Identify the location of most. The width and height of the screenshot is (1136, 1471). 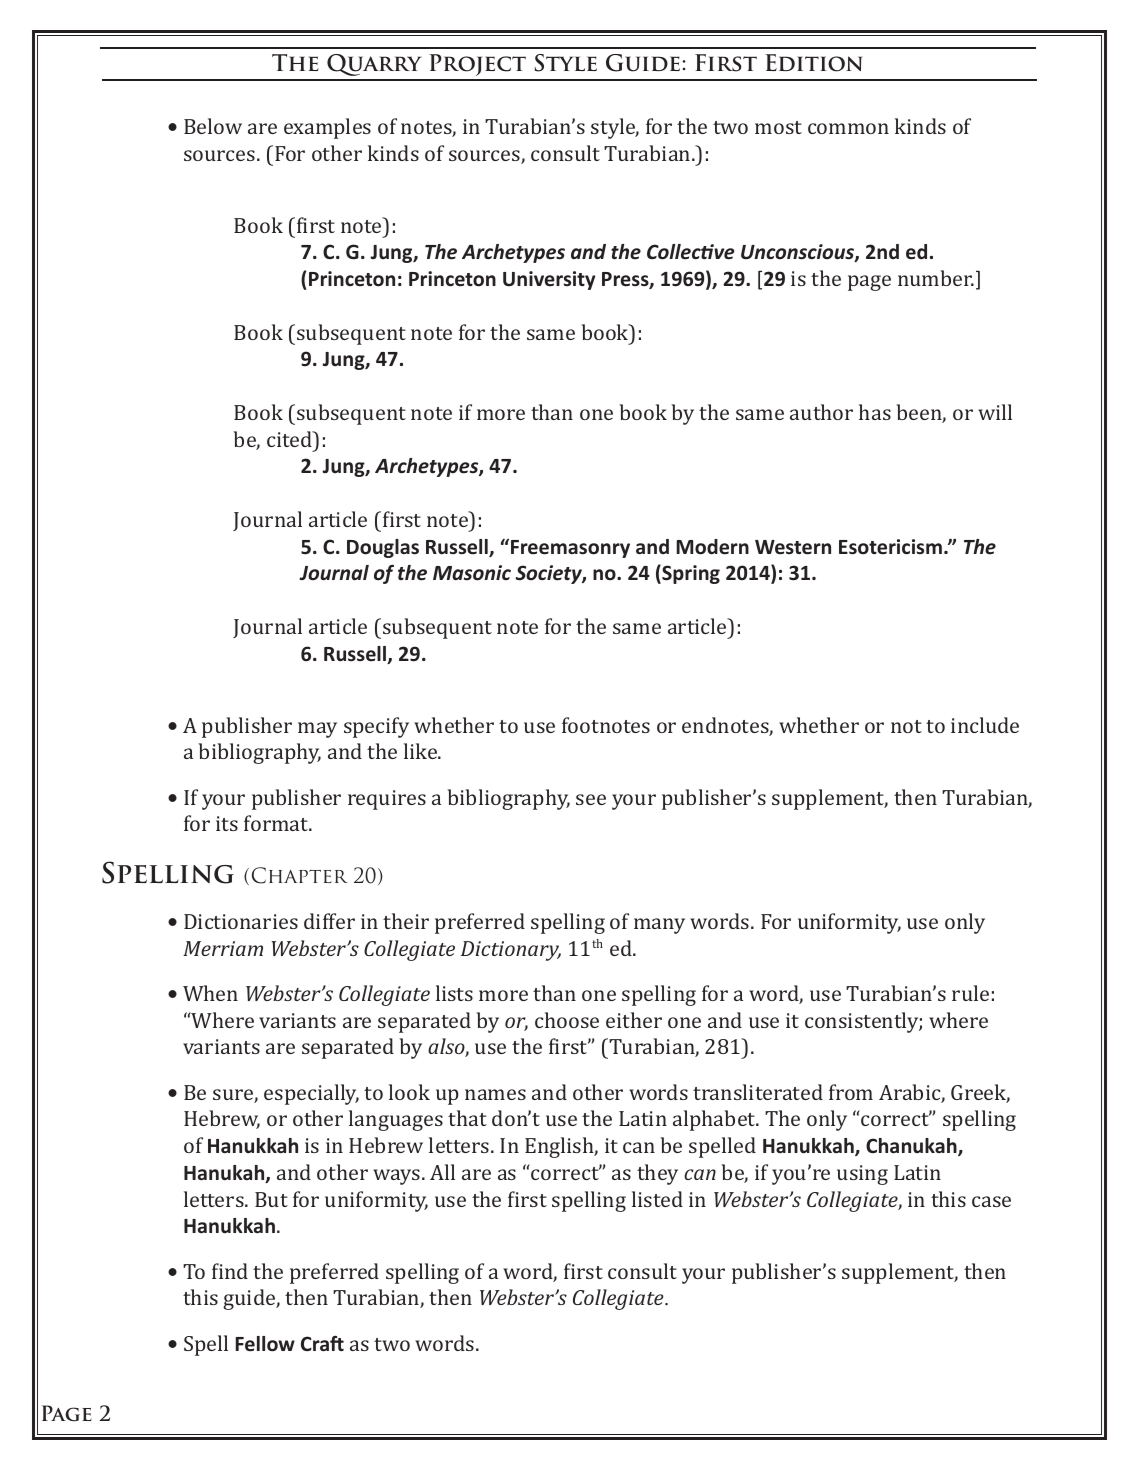
(778, 127).
